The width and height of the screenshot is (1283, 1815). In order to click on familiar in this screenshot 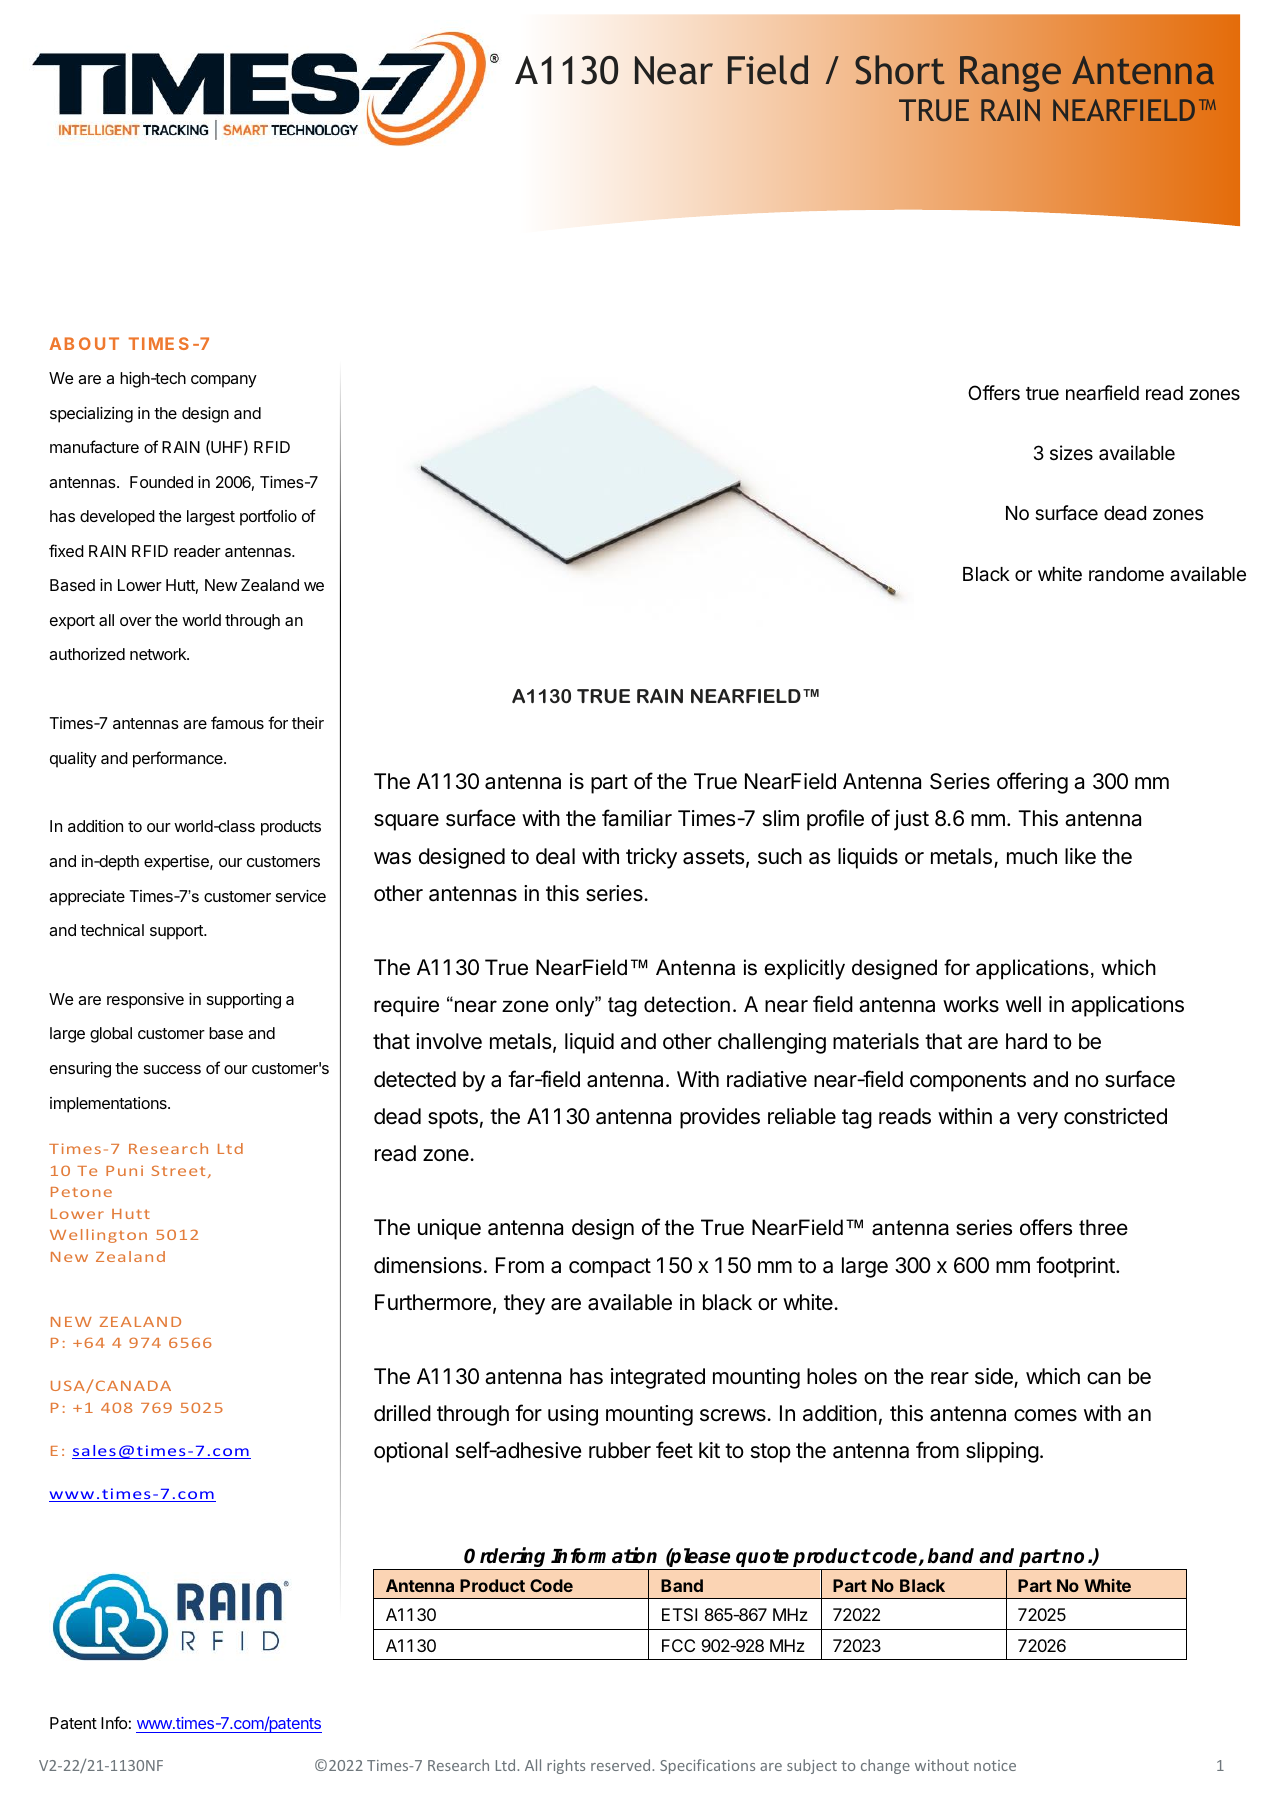, I will do `click(637, 818)`.
